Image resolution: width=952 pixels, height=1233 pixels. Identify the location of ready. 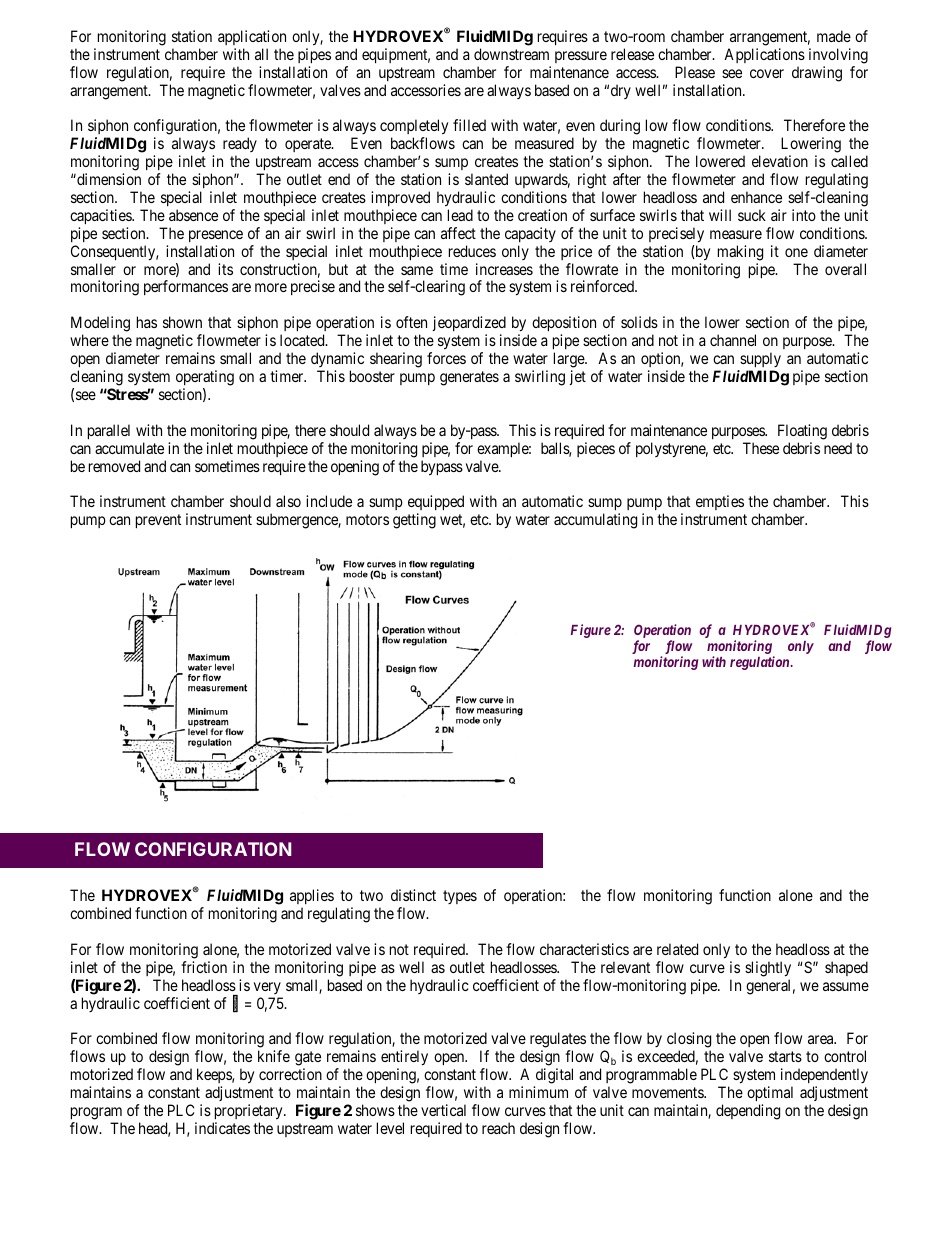
(240, 146).
